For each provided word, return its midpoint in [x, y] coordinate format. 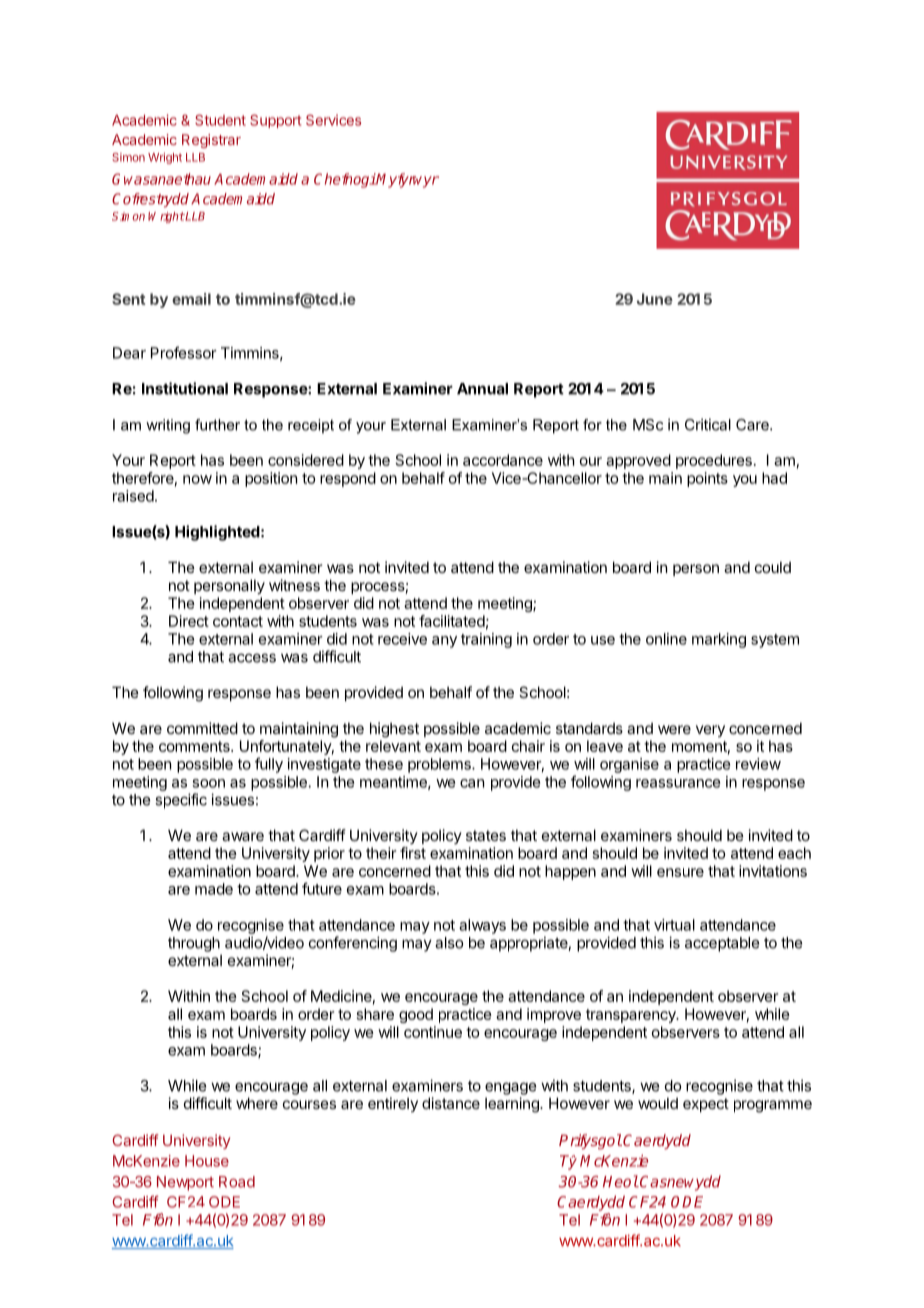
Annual [482, 389]
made [214, 889]
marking [719, 640]
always [482, 926]
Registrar [211, 141]
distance [451, 1103]
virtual [674, 925]
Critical [708, 424]
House [207, 1161]
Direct [189, 621]
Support [275, 121]
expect [706, 1105]
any [444, 642]
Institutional [185, 388]
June [655, 299]
